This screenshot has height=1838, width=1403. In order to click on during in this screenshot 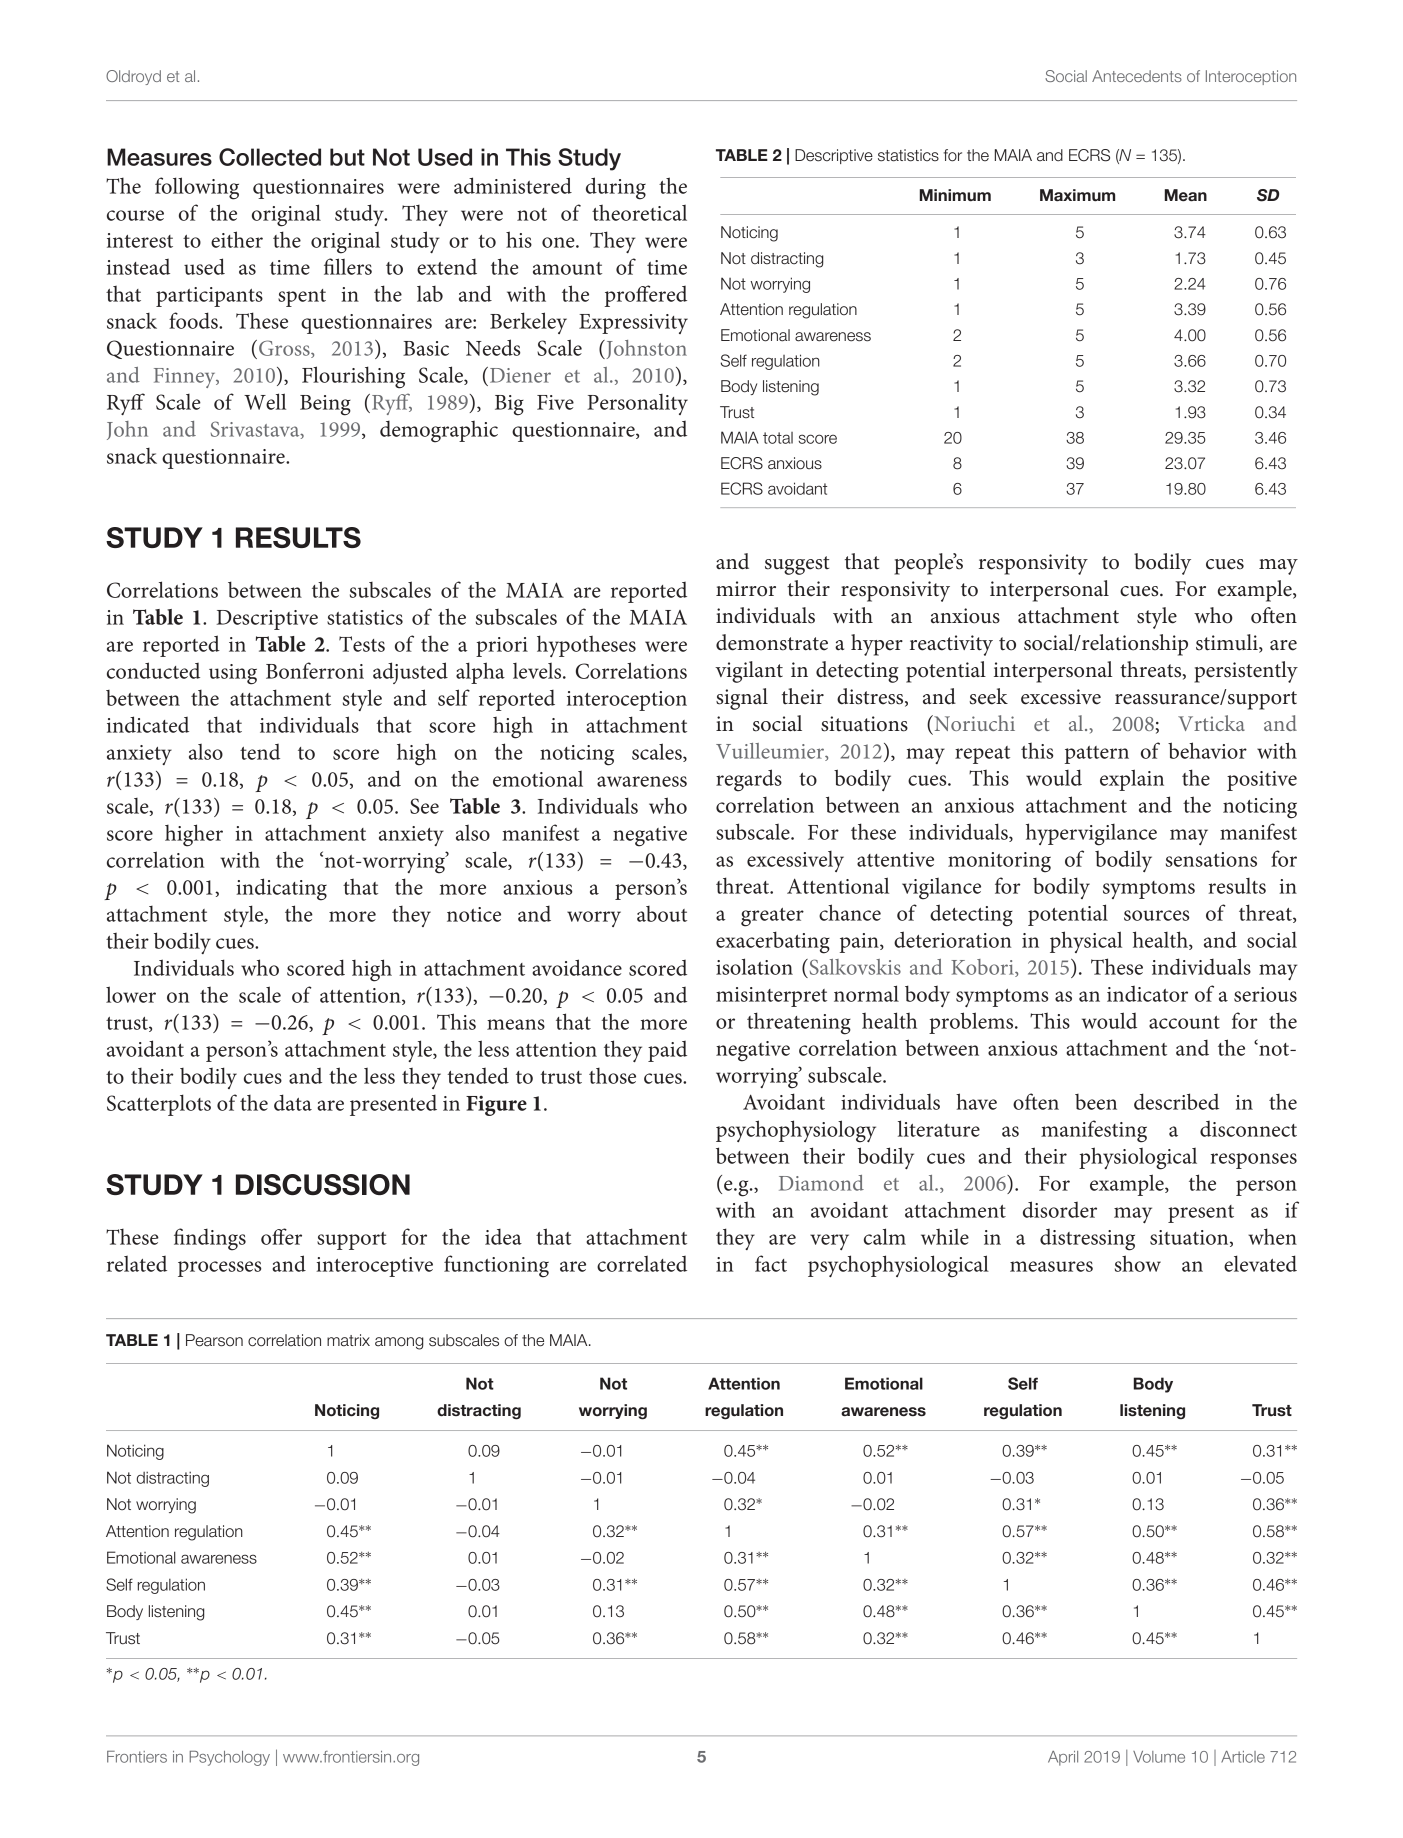, I will do `click(616, 188)`.
